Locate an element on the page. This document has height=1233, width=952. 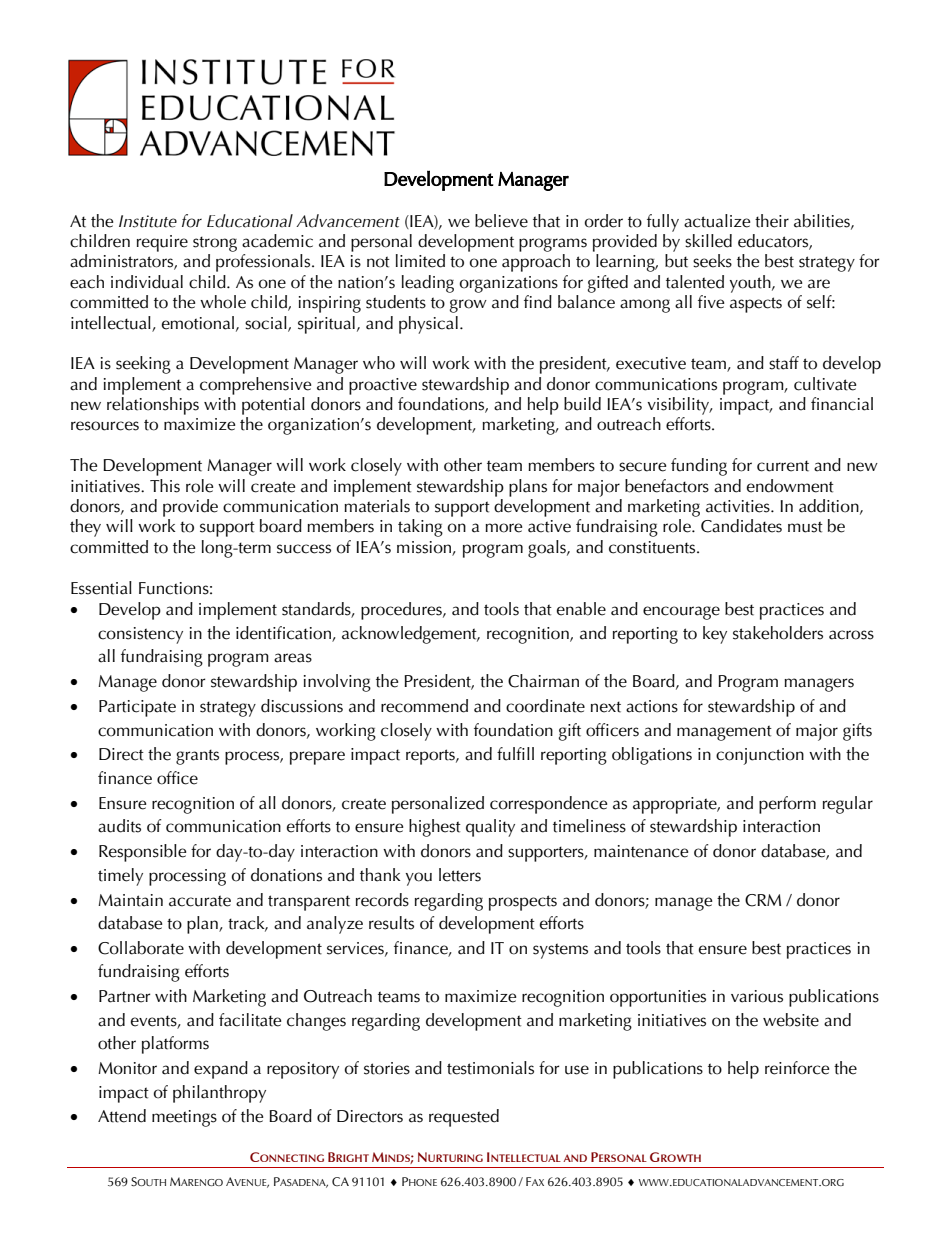
philanthropy is located at coordinates (219, 1094).
